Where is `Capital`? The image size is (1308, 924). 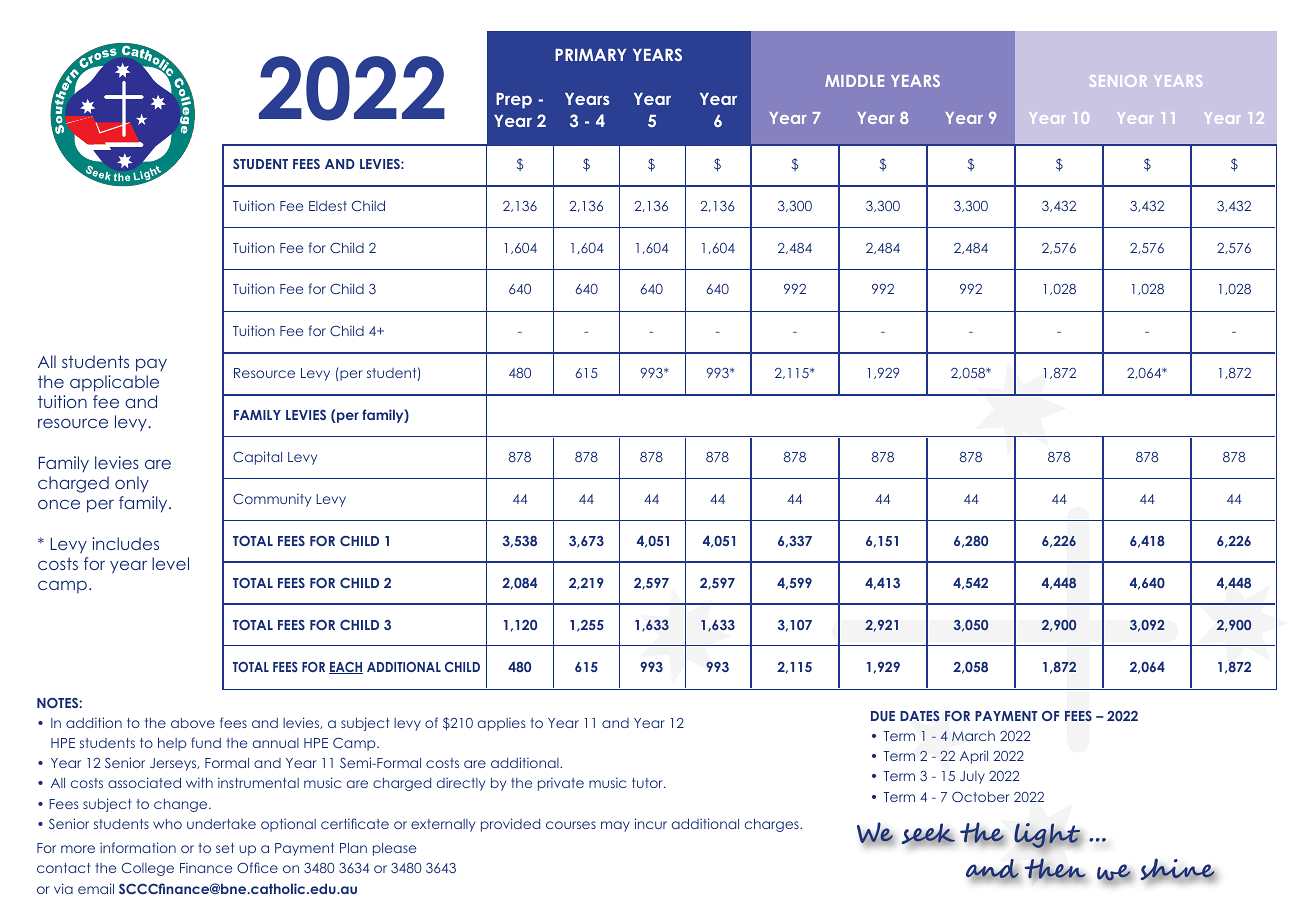 Capital is located at coordinates (257, 458).
